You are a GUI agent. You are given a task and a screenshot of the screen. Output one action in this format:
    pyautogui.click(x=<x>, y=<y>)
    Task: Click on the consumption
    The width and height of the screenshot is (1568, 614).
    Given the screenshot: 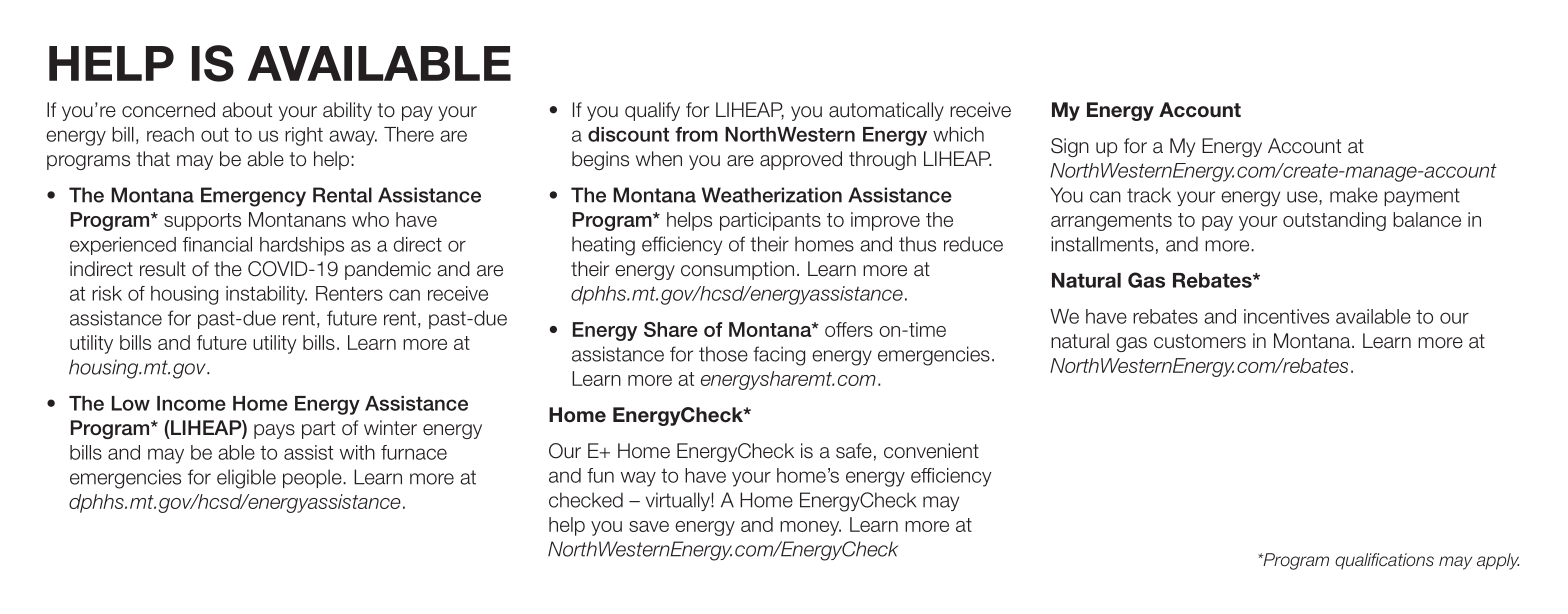 What is the action you would take?
    pyautogui.click(x=737, y=270)
